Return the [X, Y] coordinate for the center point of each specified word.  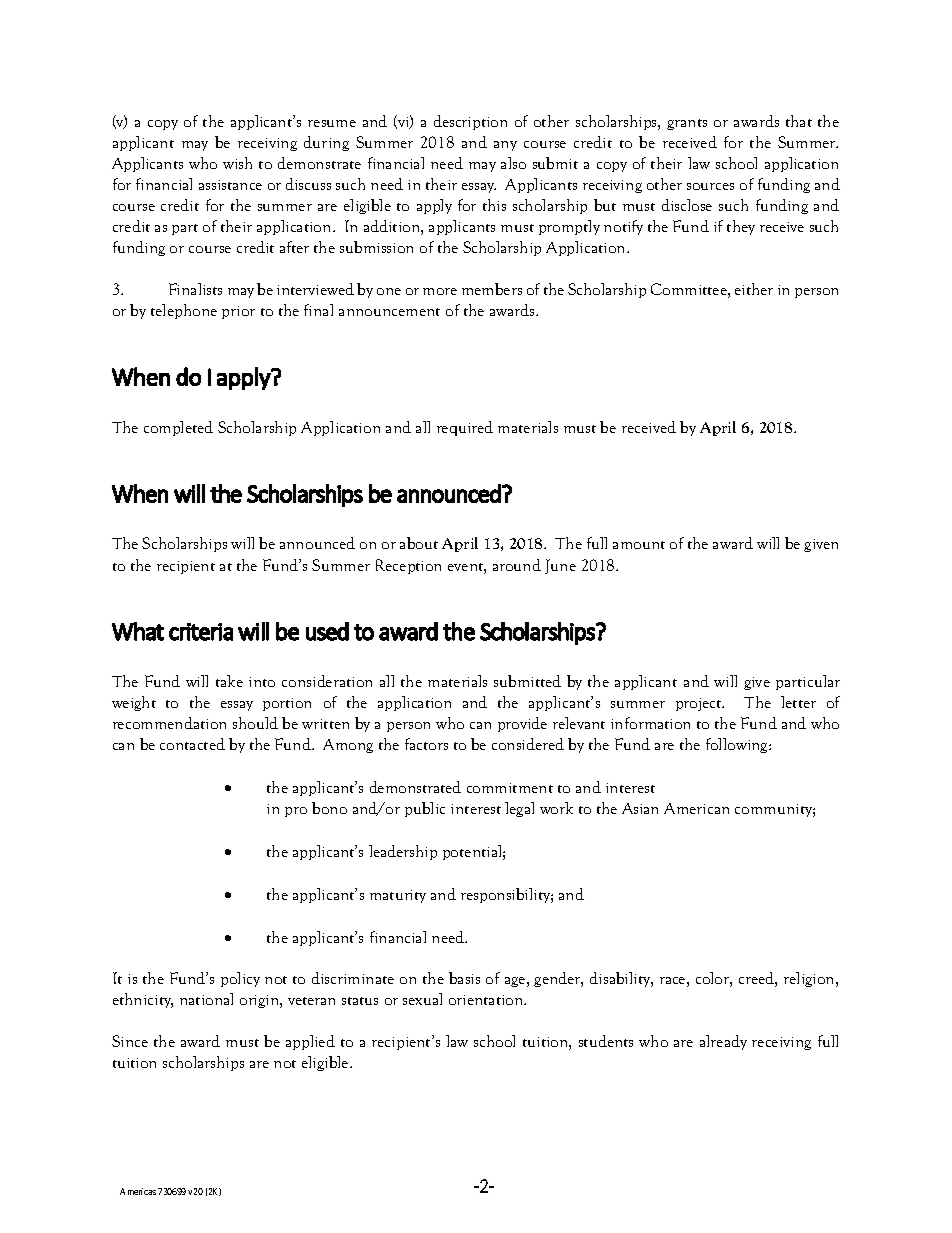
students [606, 1041]
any [505, 146]
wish [237, 163]
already [723, 1042]
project [700, 704]
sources [710, 186]
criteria [201, 632]
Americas [138, 1191]
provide [522, 724]
